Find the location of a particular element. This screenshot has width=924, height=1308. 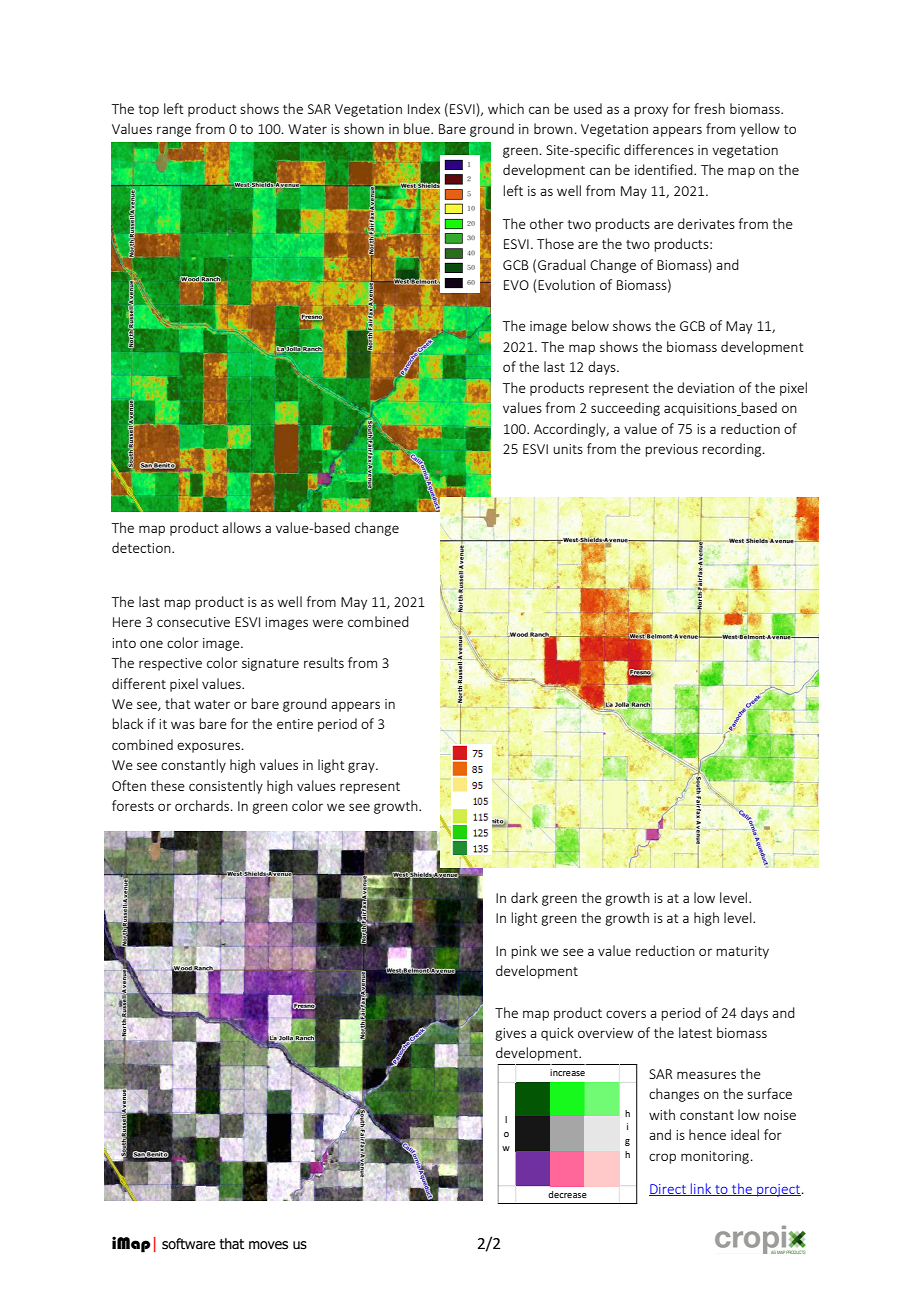

blue is located at coordinates (418, 128).
